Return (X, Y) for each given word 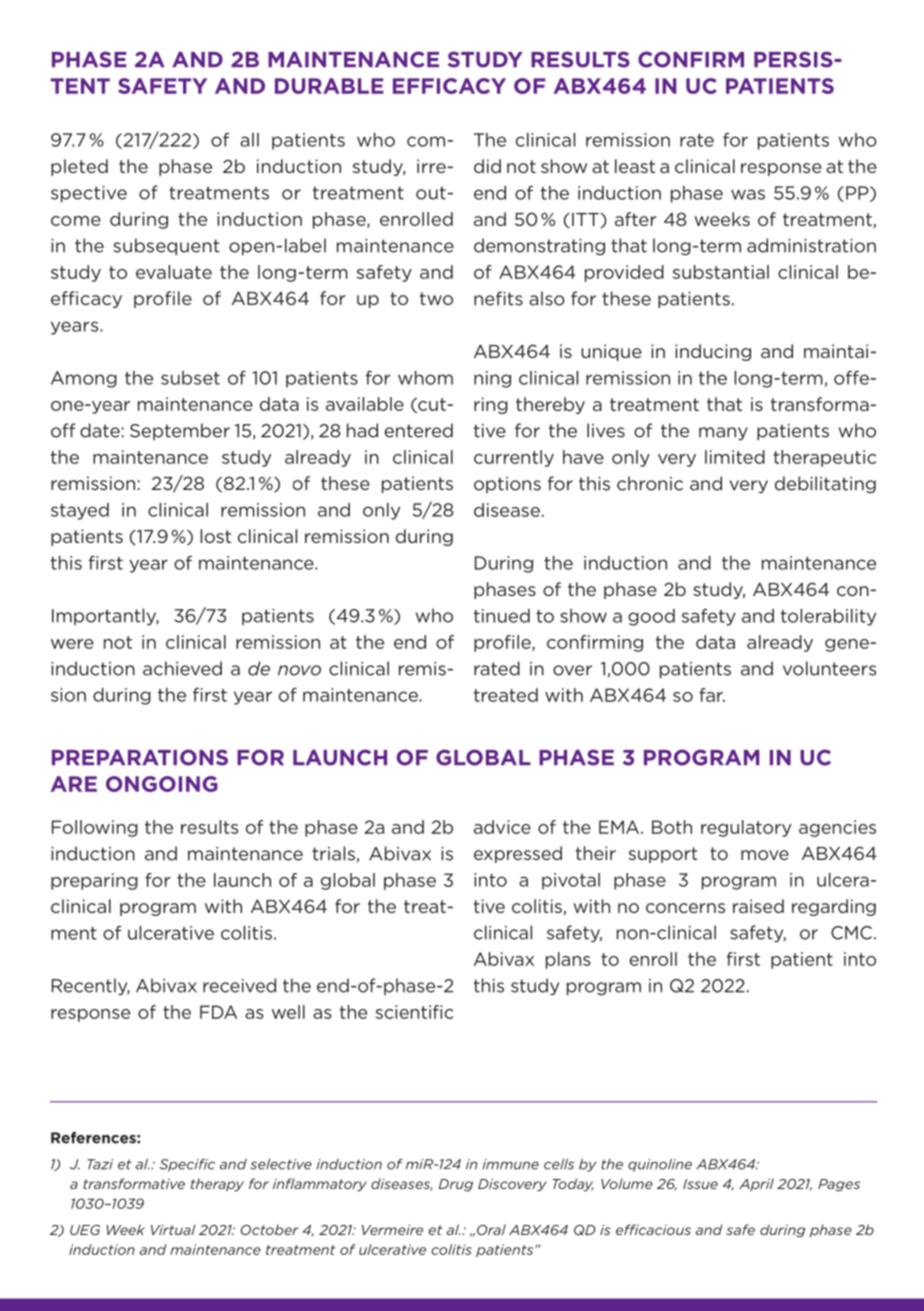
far (712, 695)
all (249, 140)
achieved (182, 668)
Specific (187, 1165)
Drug (456, 1185)
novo (299, 670)
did (487, 166)
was (748, 194)
